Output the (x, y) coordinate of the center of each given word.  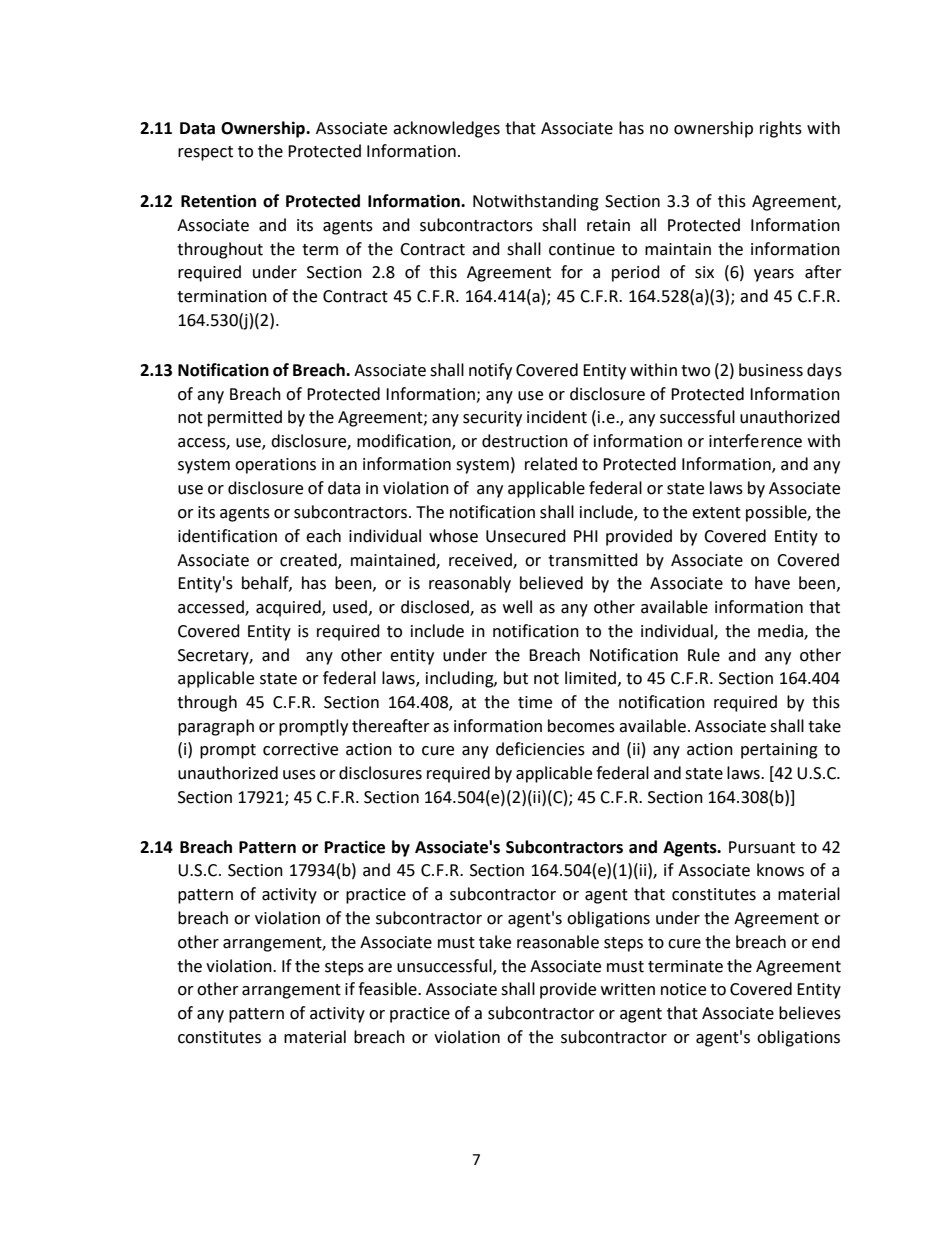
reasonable (558, 942)
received (481, 560)
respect (205, 153)
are (380, 968)
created (309, 560)
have (772, 583)
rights (781, 129)
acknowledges (446, 129)
